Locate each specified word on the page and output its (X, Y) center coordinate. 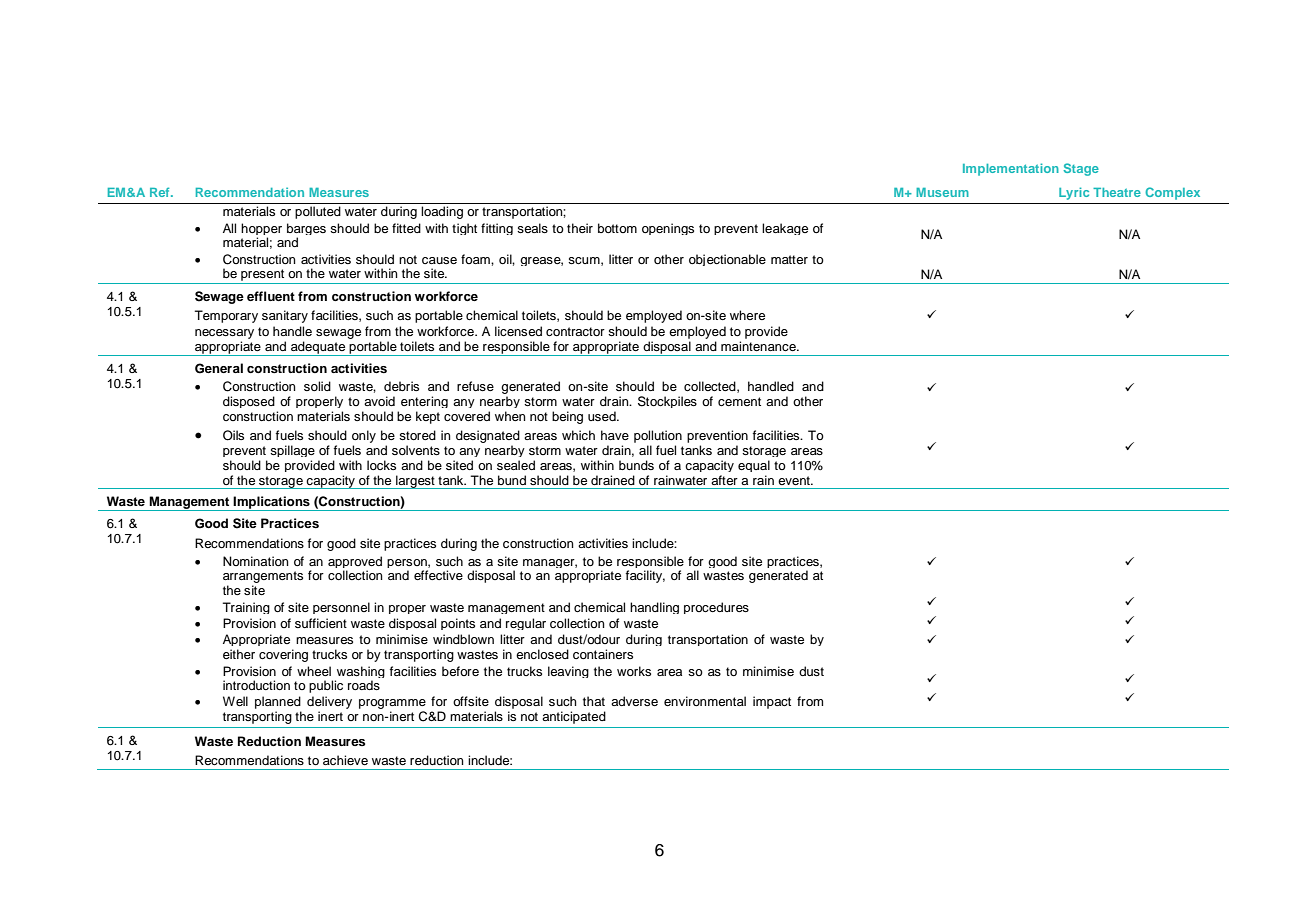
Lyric (1074, 193)
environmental (705, 701)
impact (772, 702)
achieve (345, 760)
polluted (318, 212)
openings (668, 229)
